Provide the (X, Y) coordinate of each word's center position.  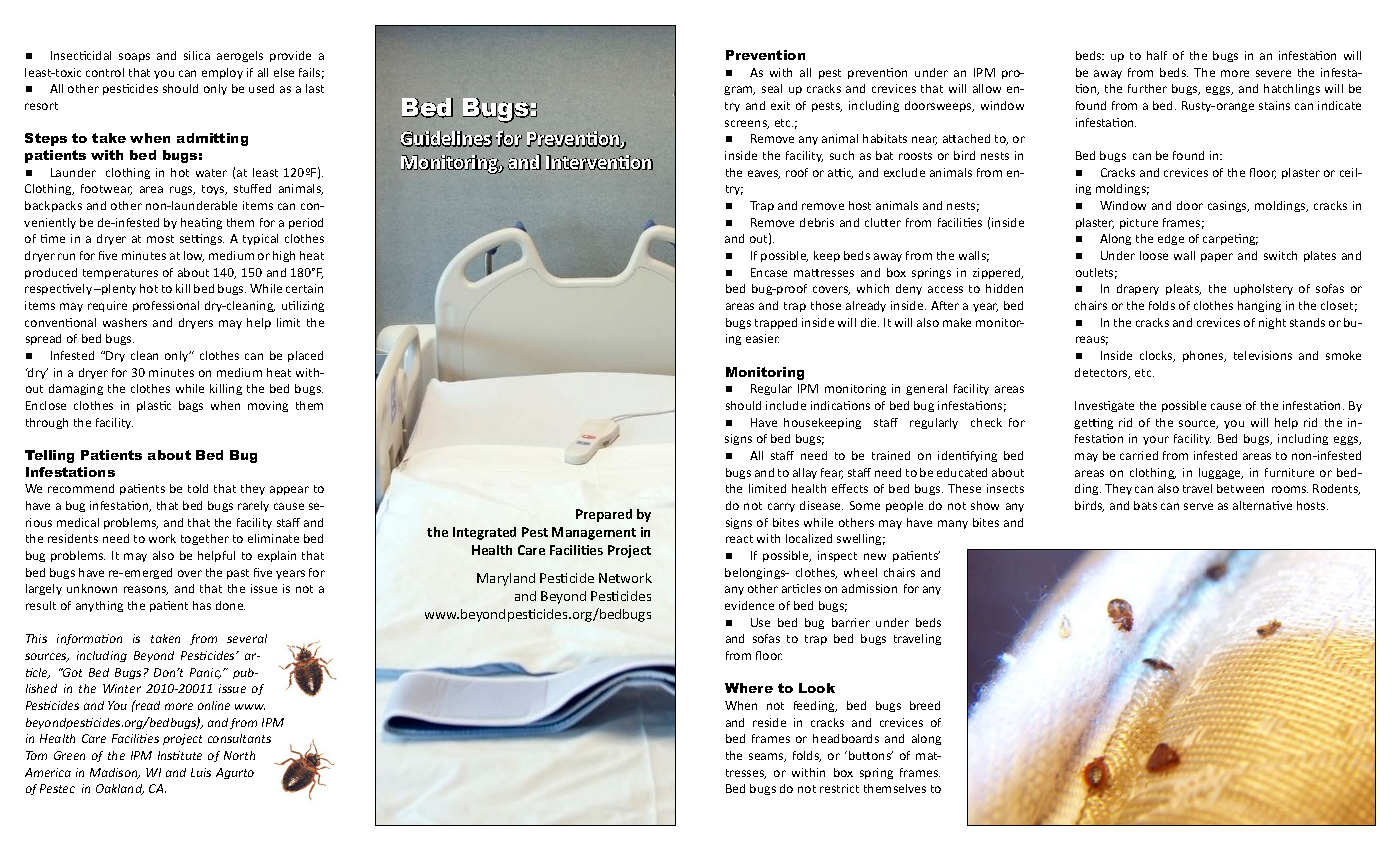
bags (191, 406)
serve (1198, 506)
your (1156, 440)
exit (780, 105)
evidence (749, 605)
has (202, 605)
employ (222, 73)
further (1147, 88)
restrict (839, 788)
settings (202, 239)
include (786, 405)
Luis (201, 772)
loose (1154, 255)
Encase (769, 272)
